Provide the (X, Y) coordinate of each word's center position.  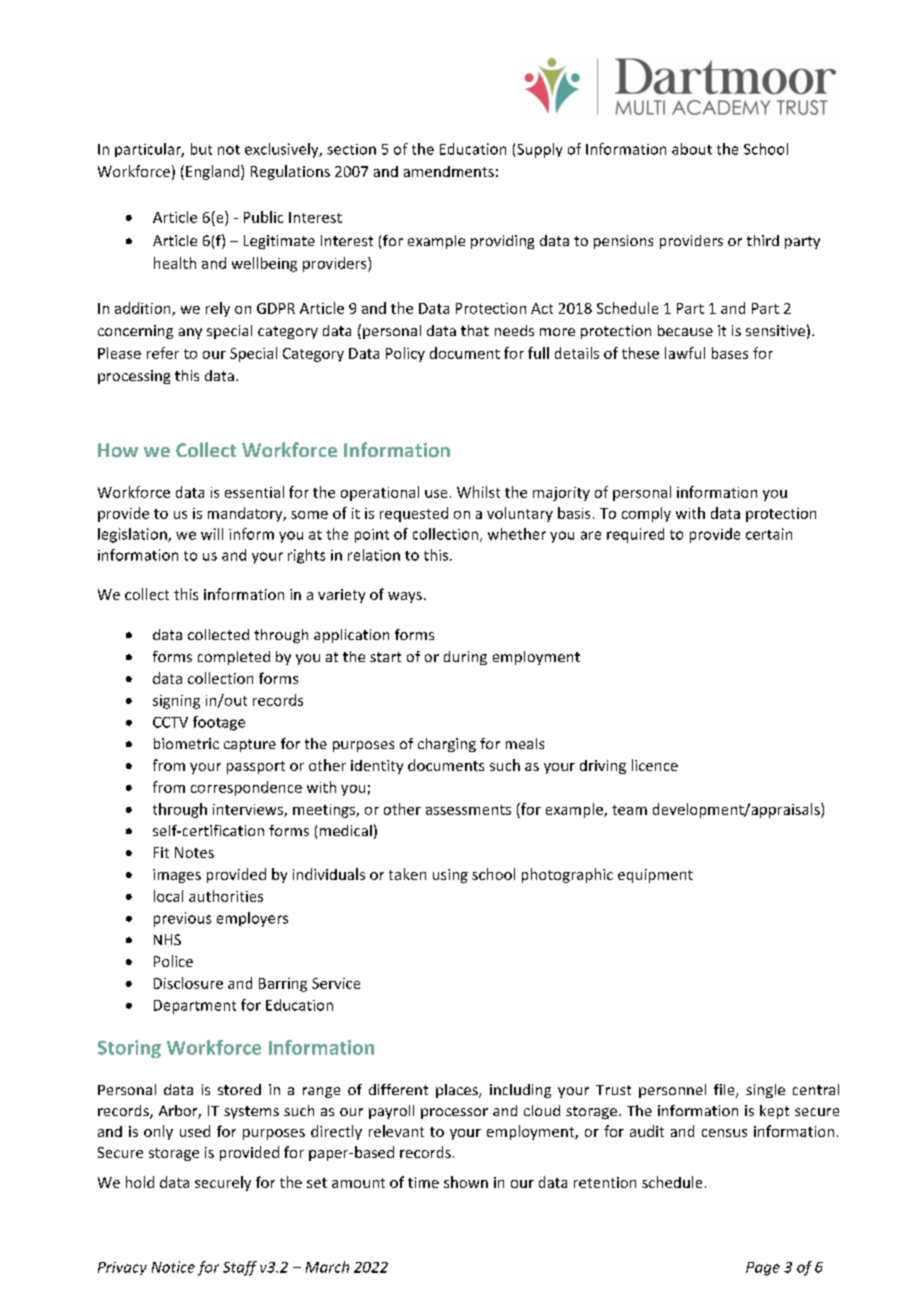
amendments (449, 171)
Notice (173, 1267)
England (214, 172)
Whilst (478, 492)
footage (219, 723)
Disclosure (188, 983)
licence (655, 765)
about (692, 149)
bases (730, 353)
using (450, 876)
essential (254, 492)
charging (447, 745)
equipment (655, 876)
